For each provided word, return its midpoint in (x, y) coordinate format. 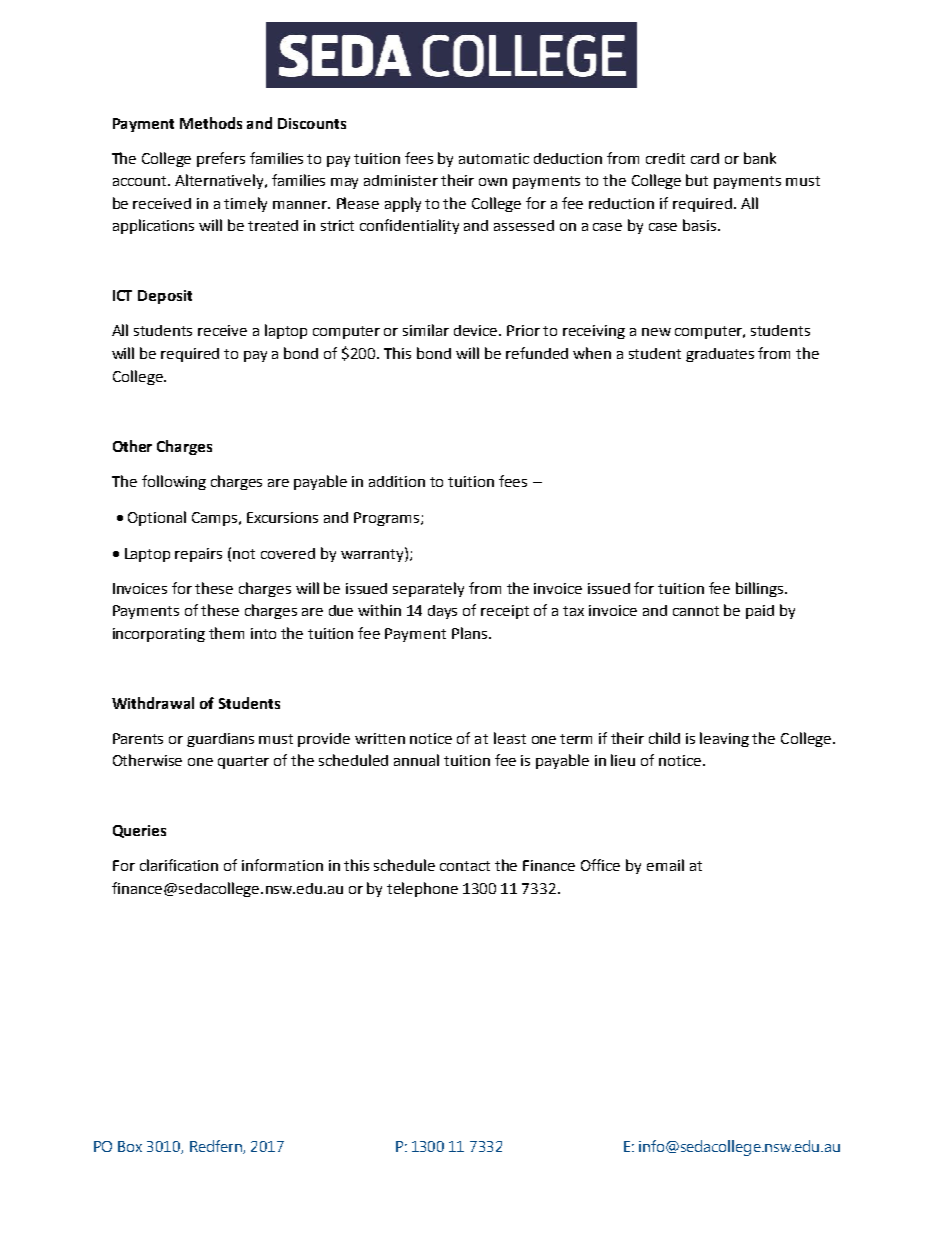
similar (426, 330)
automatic (494, 158)
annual (416, 760)
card (705, 158)
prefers (221, 159)
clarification (179, 865)
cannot (696, 611)
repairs (198, 555)
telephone (422, 889)
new (656, 332)
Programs (388, 519)
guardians (220, 740)
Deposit (165, 297)
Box (130, 1146)
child (664, 738)
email (665, 865)
